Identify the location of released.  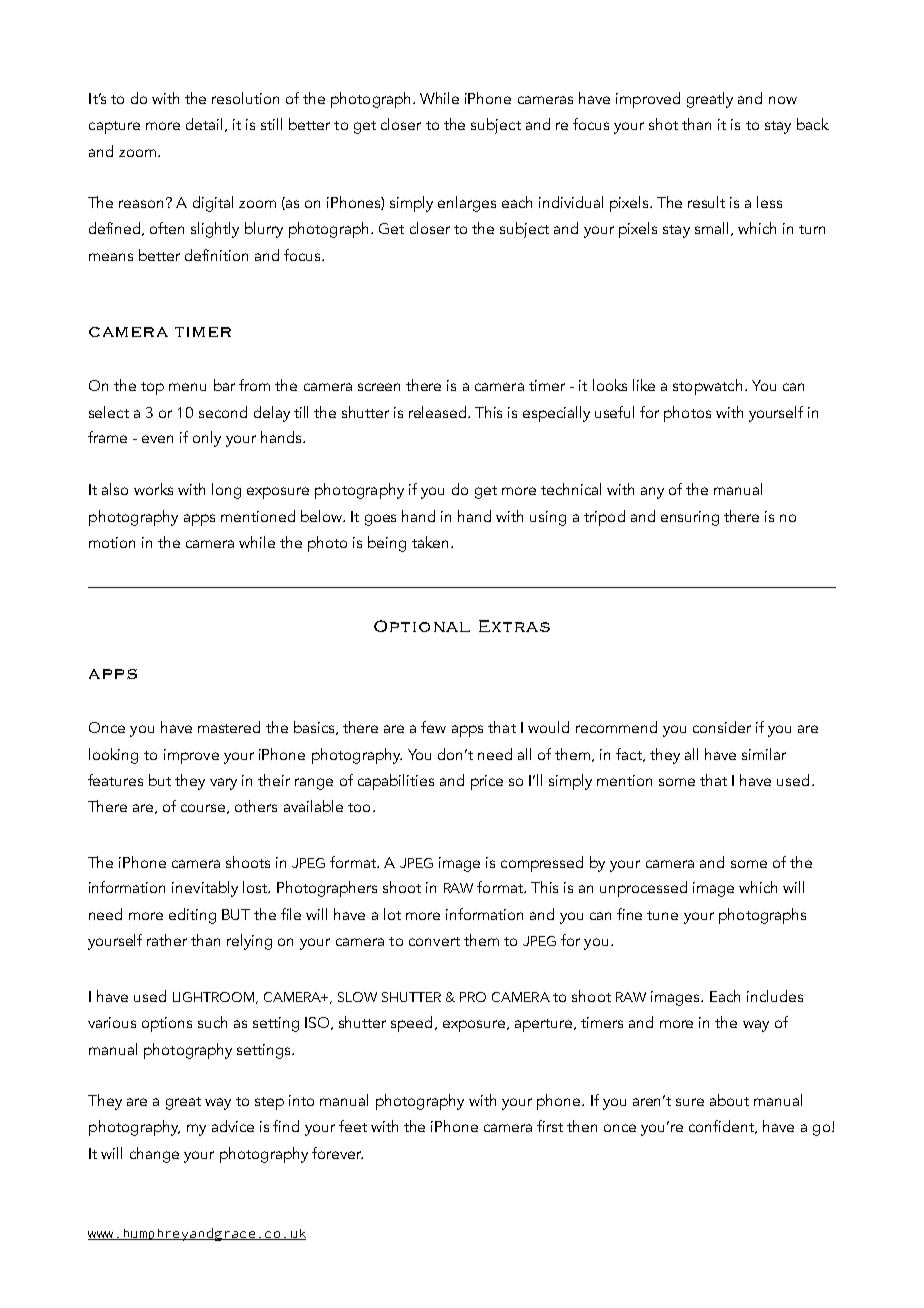
(439, 412).
